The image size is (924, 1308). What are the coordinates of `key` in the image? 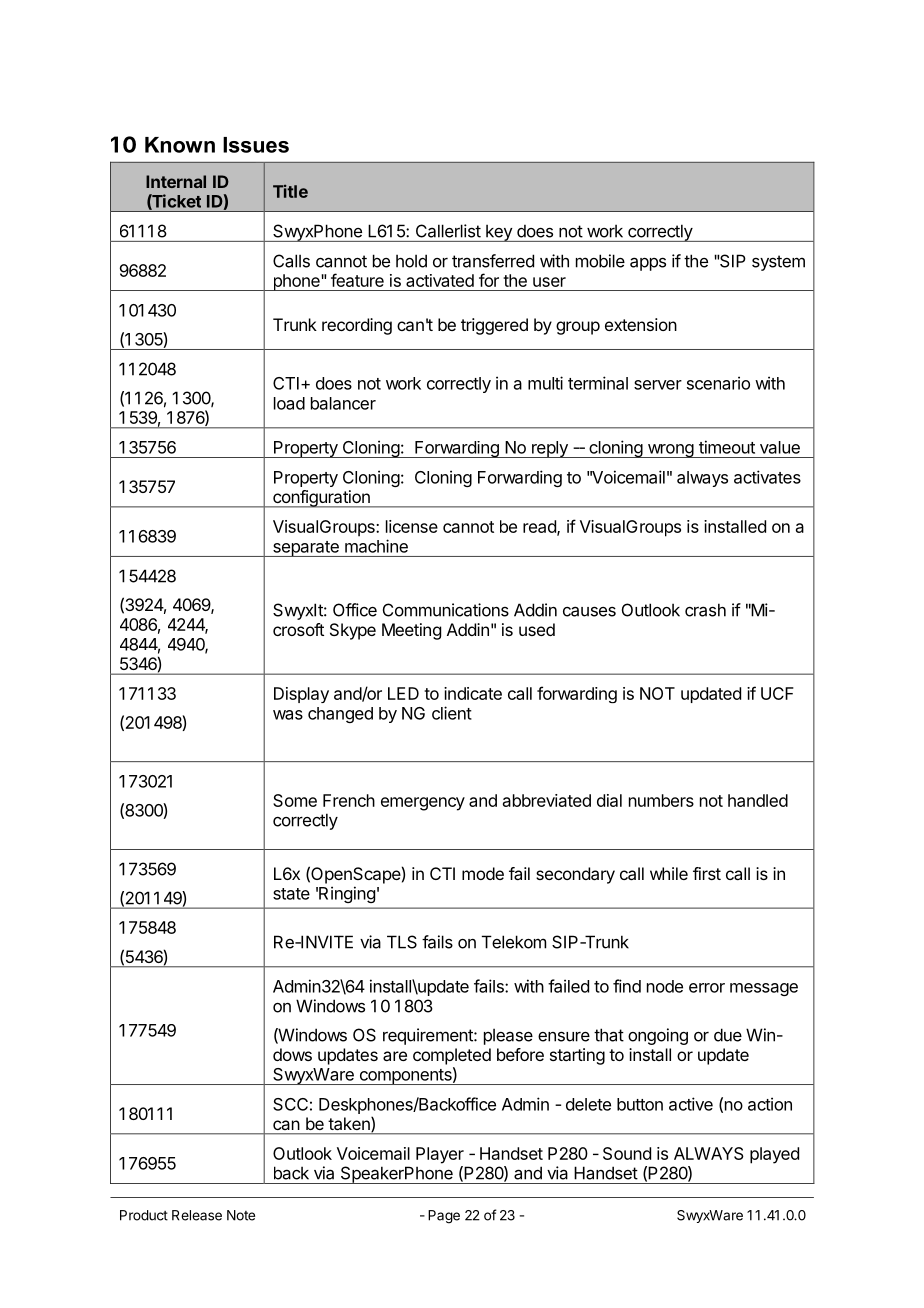 It's located at (499, 233).
